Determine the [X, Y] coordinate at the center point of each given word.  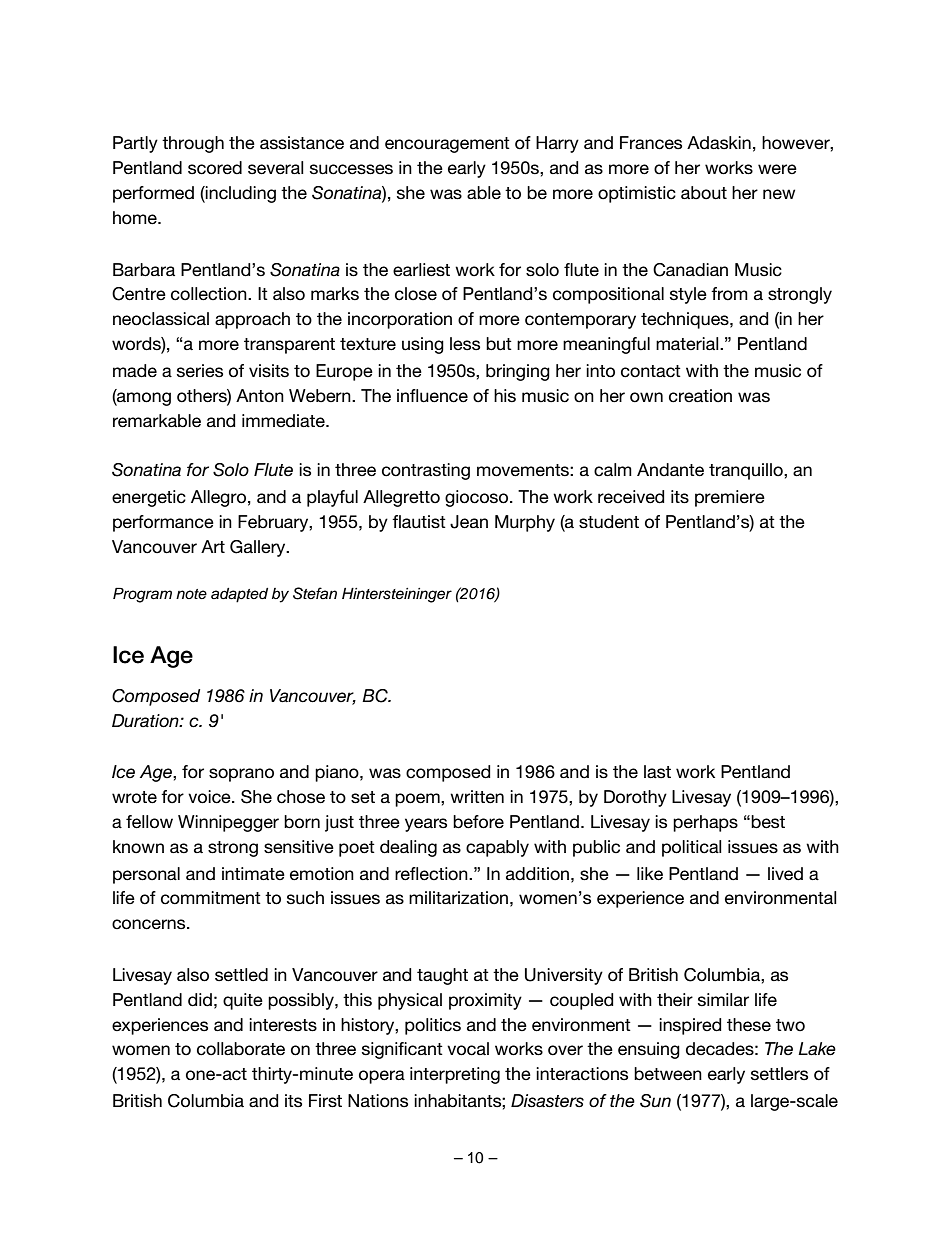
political [692, 848]
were [777, 169]
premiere [730, 498]
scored [215, 168]
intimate [253, 873]
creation [700, 396]
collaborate [241, 1049]
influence [432, 396]
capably [497, 848]
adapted [239, 595]
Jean [469, 522]
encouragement [447, 145]
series [200, 371]
